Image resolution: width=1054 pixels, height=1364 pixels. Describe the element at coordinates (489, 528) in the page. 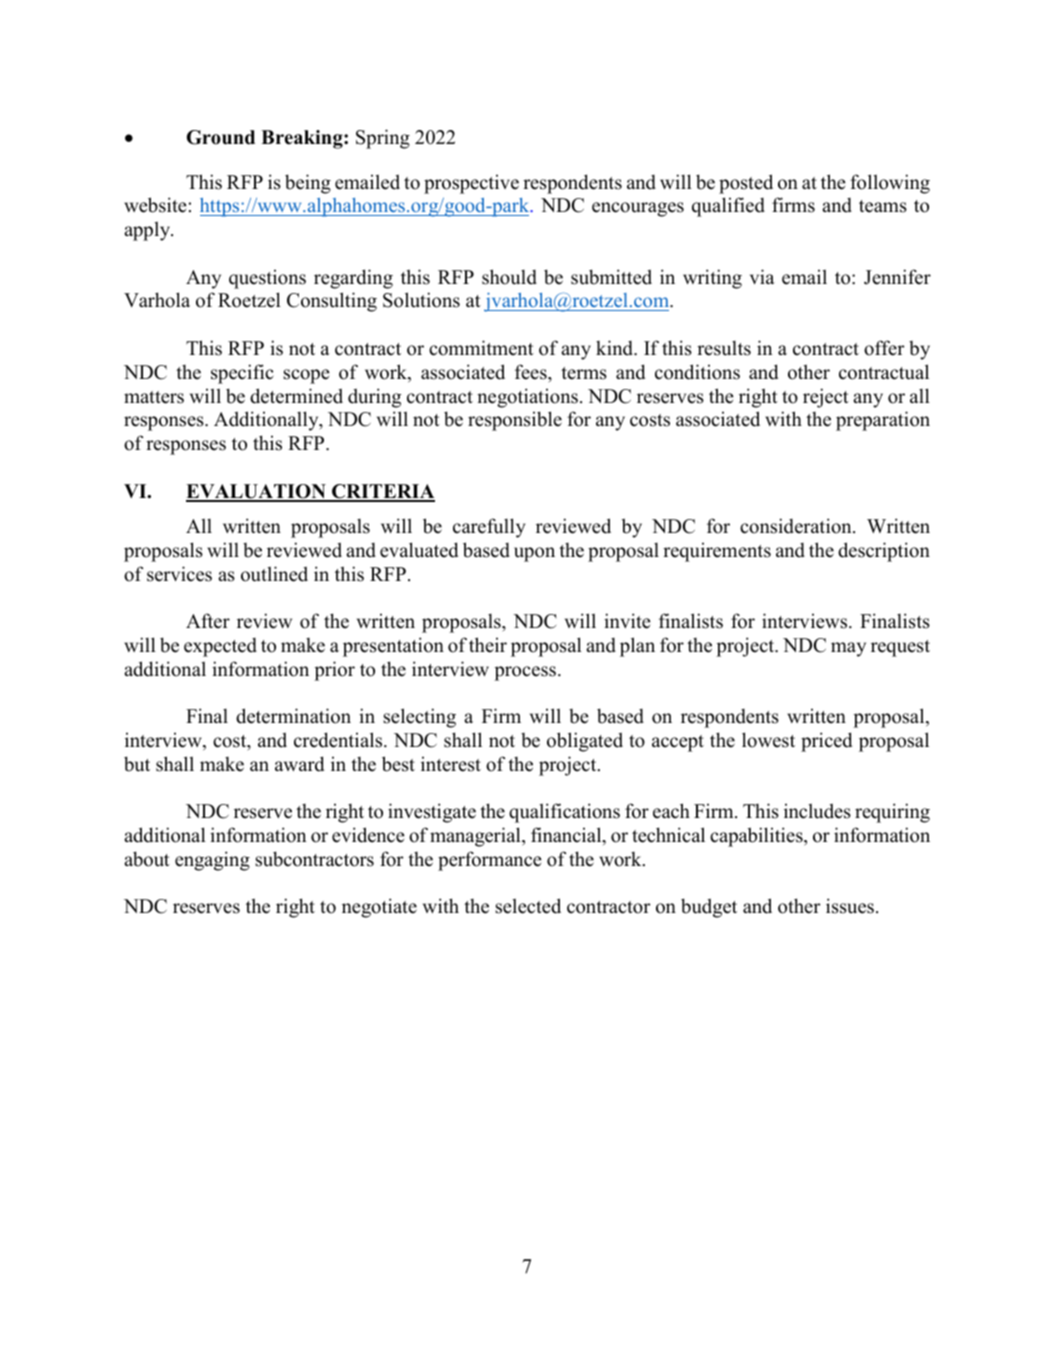

I see `carefully` at that location.
